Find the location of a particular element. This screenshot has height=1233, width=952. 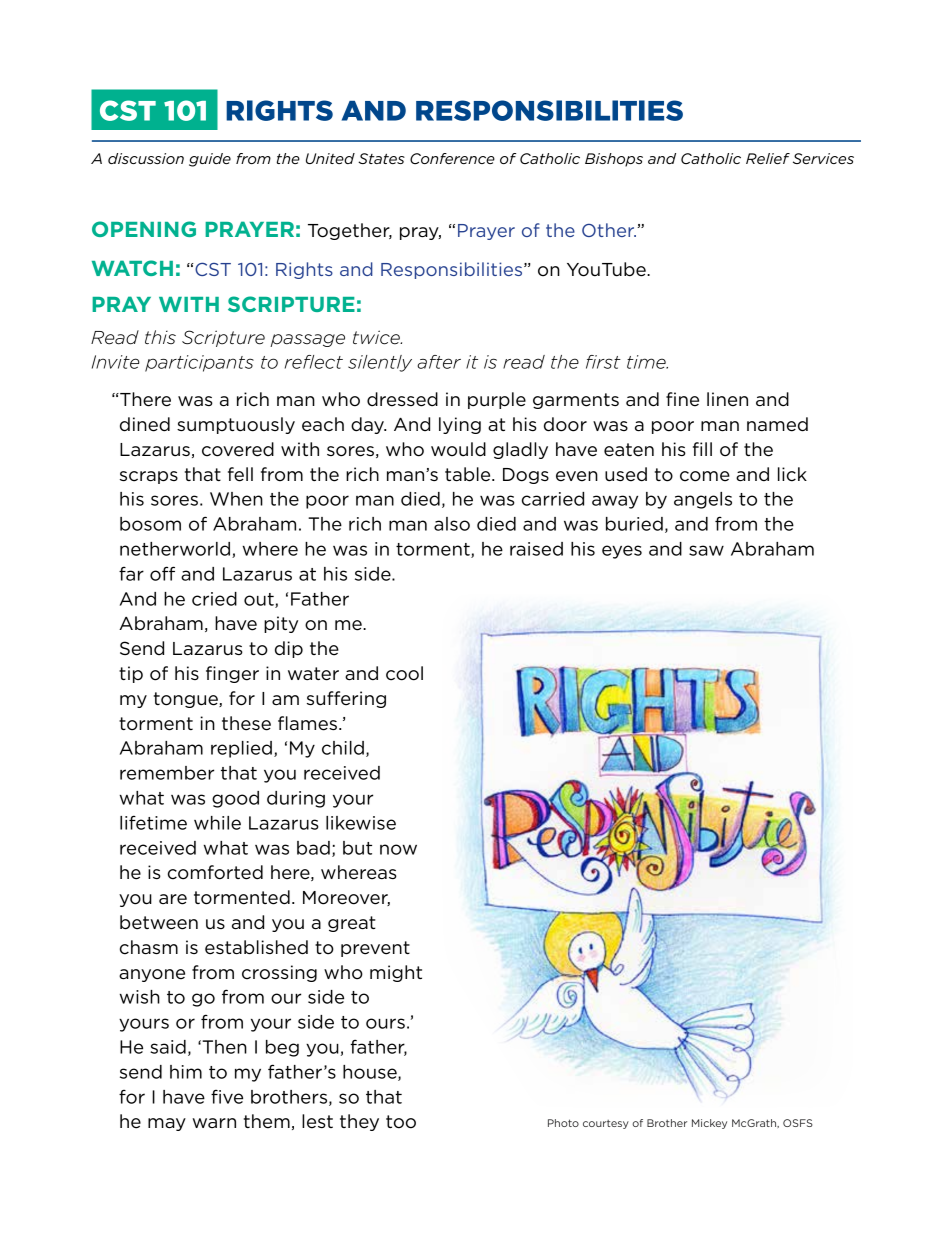

saw is located at coordinates (706, 550).
